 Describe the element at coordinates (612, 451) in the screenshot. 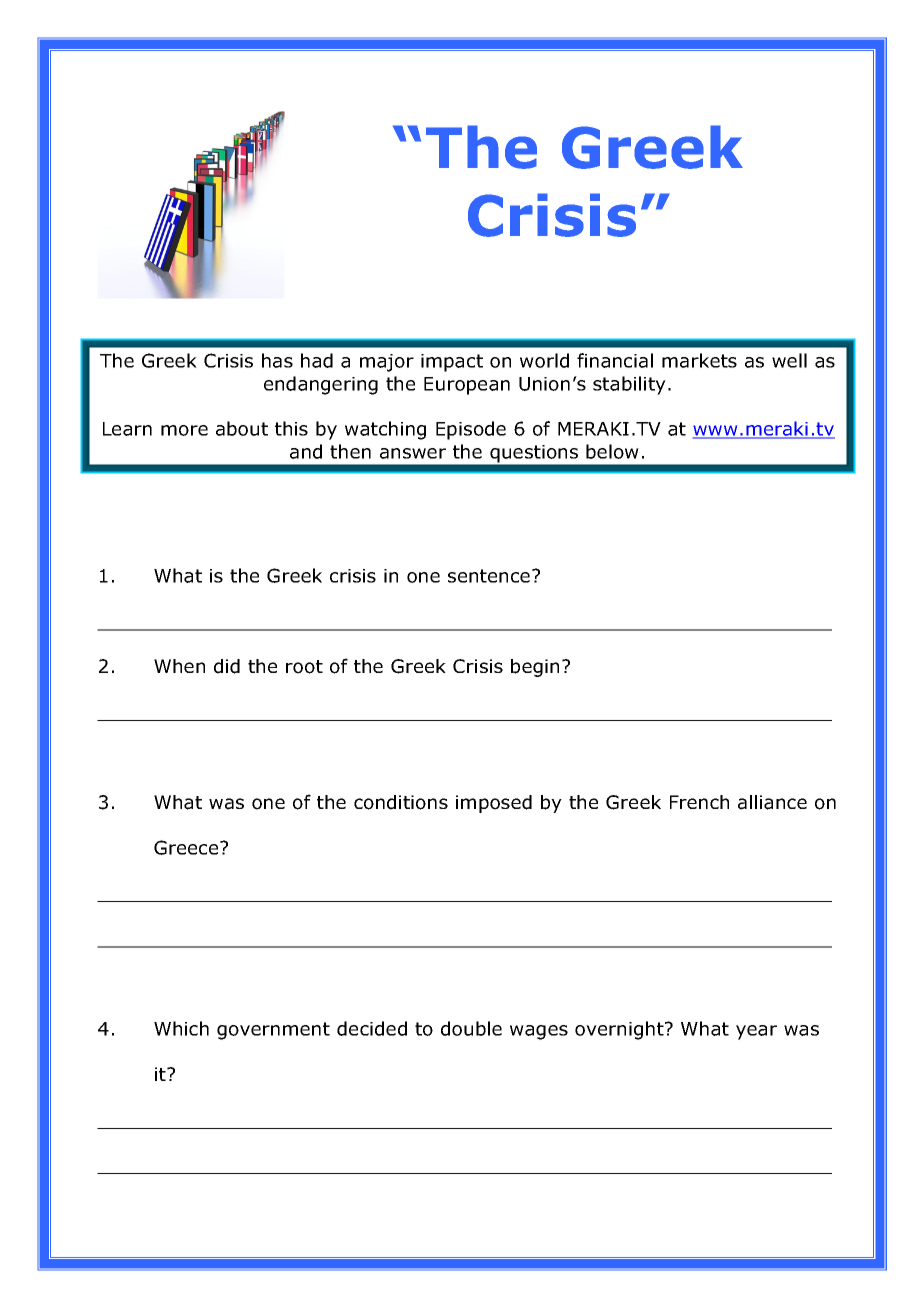

I see `below` at that location.
